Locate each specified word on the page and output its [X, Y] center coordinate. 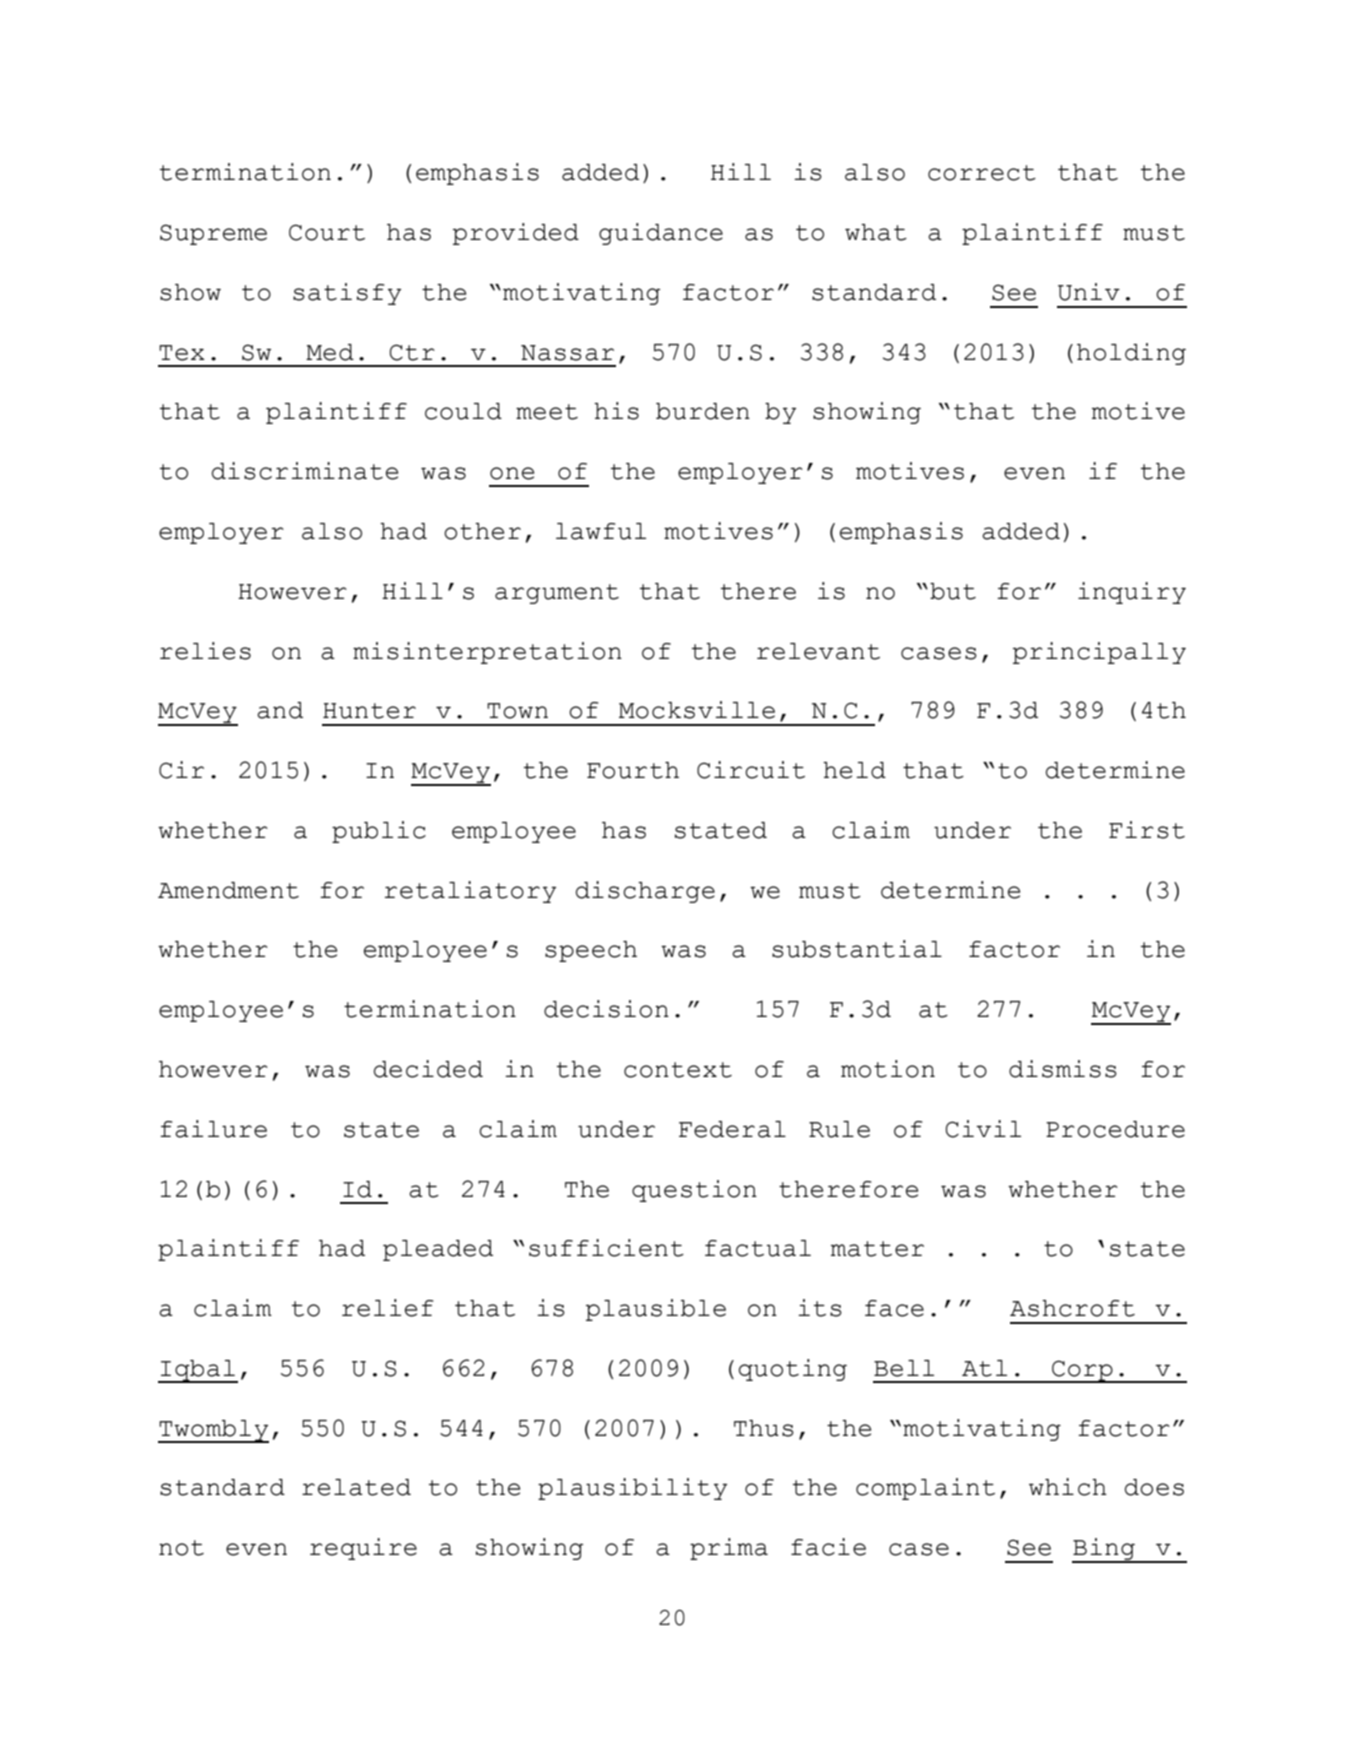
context [678, 1070]
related [356, 1487]
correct [982, 173]
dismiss [1063, 1069]
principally [1099, 653]
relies [205, 651]
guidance [661, 234]
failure [213, 1129]
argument [557, 594]
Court [327, 232]
